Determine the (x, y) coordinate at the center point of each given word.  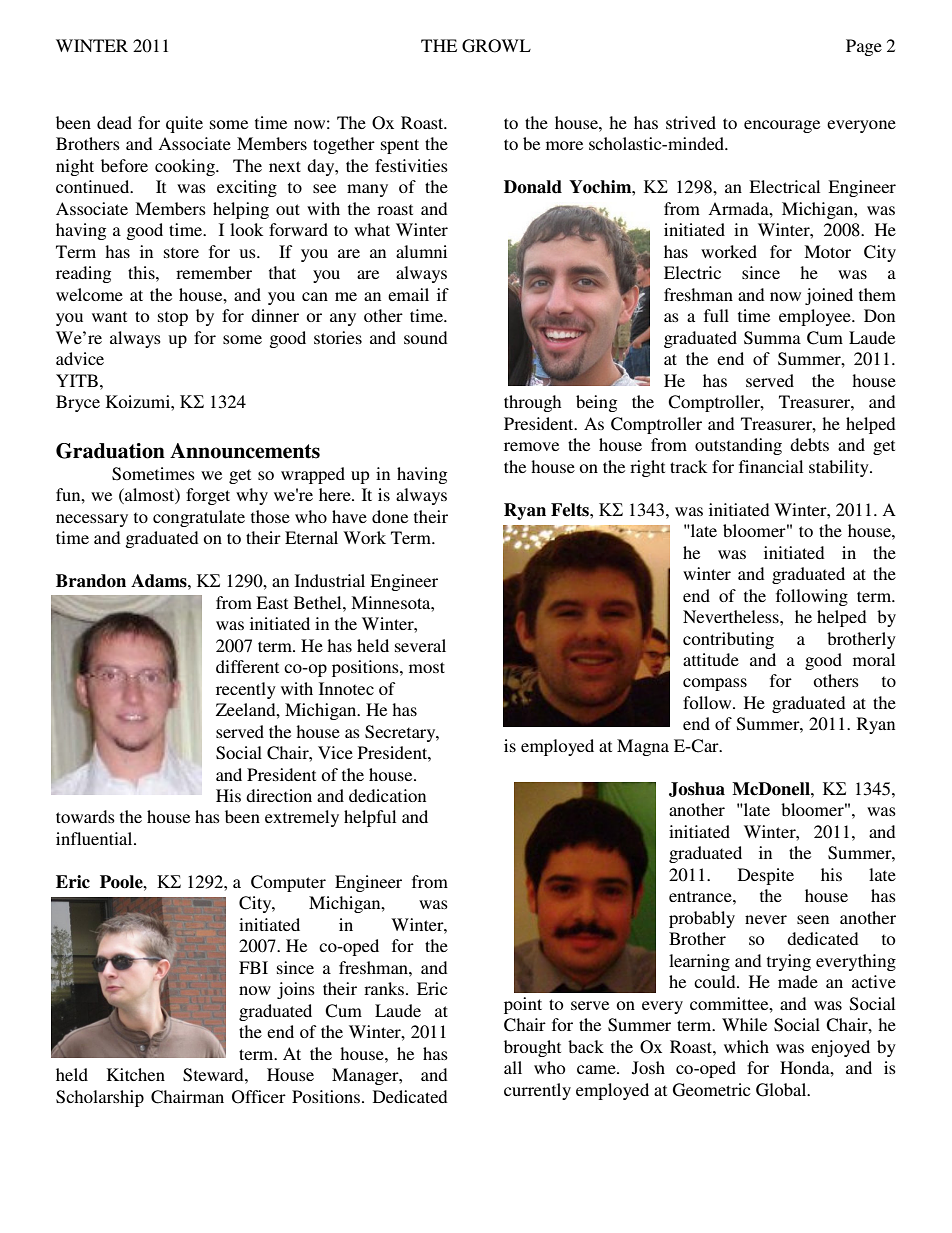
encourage (782, 126)
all (513, 1067)
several (420, 645)
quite (184, 124)
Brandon (91, 581)
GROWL (496, 46)
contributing (728, 640)
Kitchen (136, 1074)
